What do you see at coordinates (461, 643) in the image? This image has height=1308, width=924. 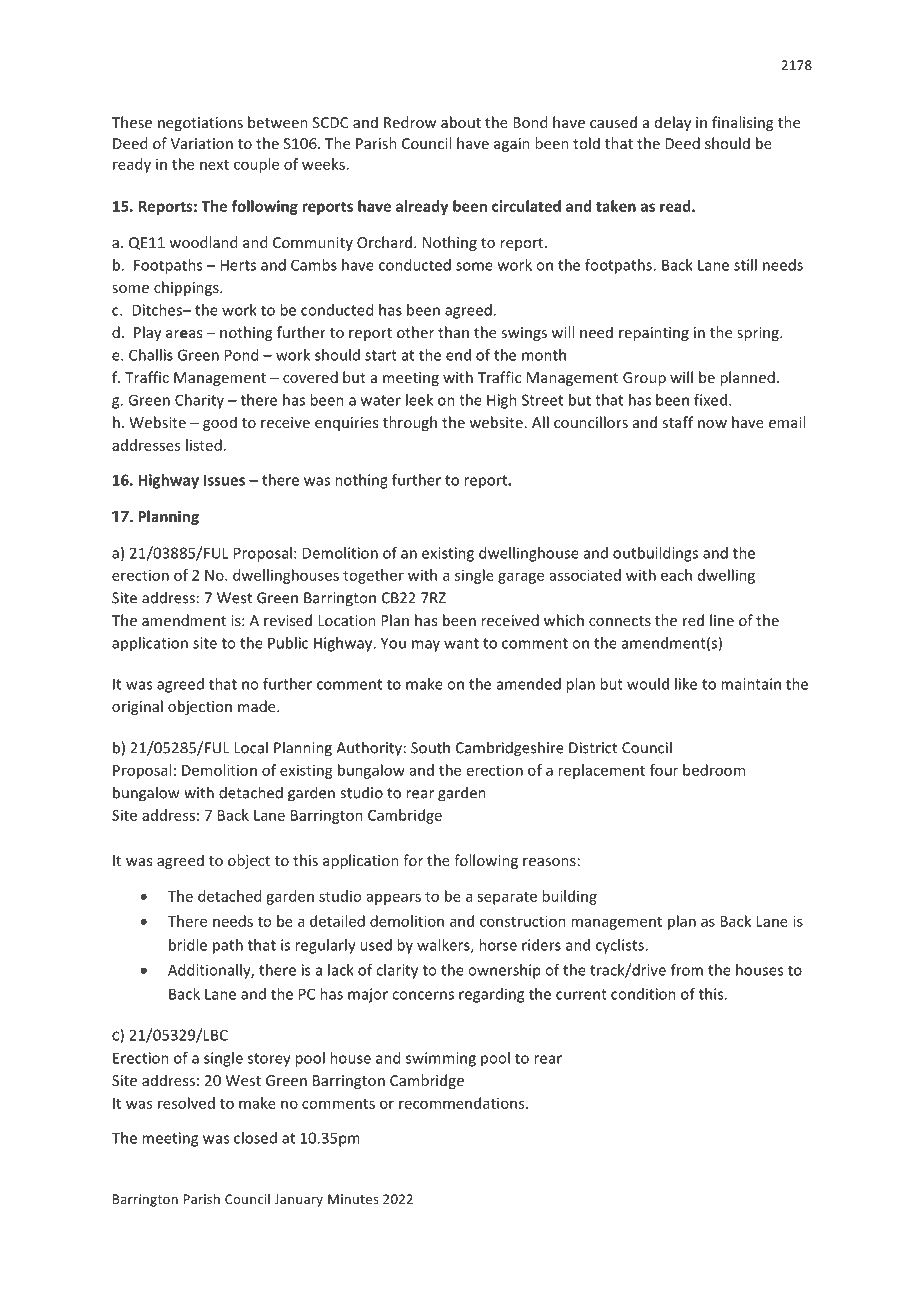 I see `want` at bounding box center [461, 643].
